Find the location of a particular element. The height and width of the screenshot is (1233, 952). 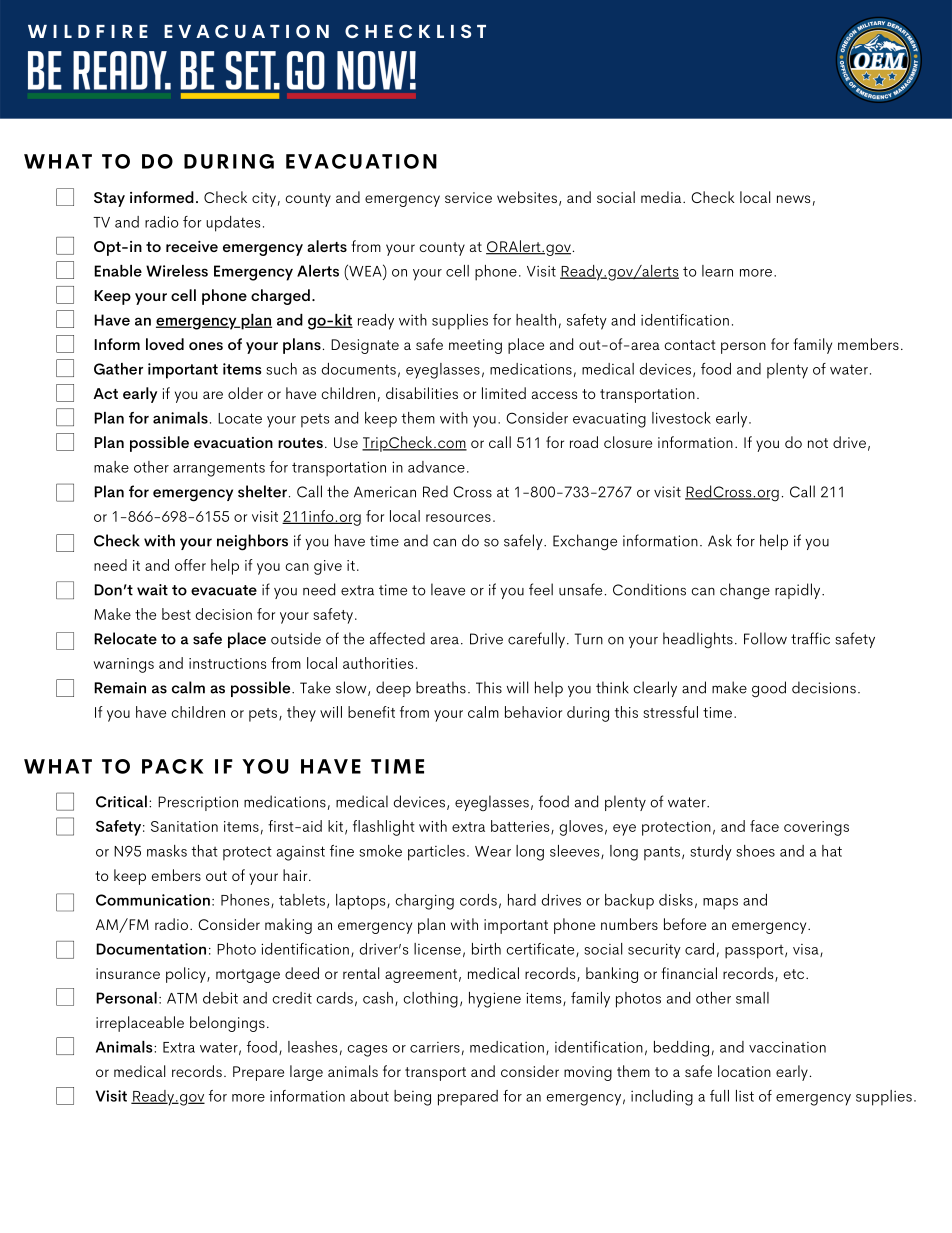

service is located at coordinates (468, 197).
